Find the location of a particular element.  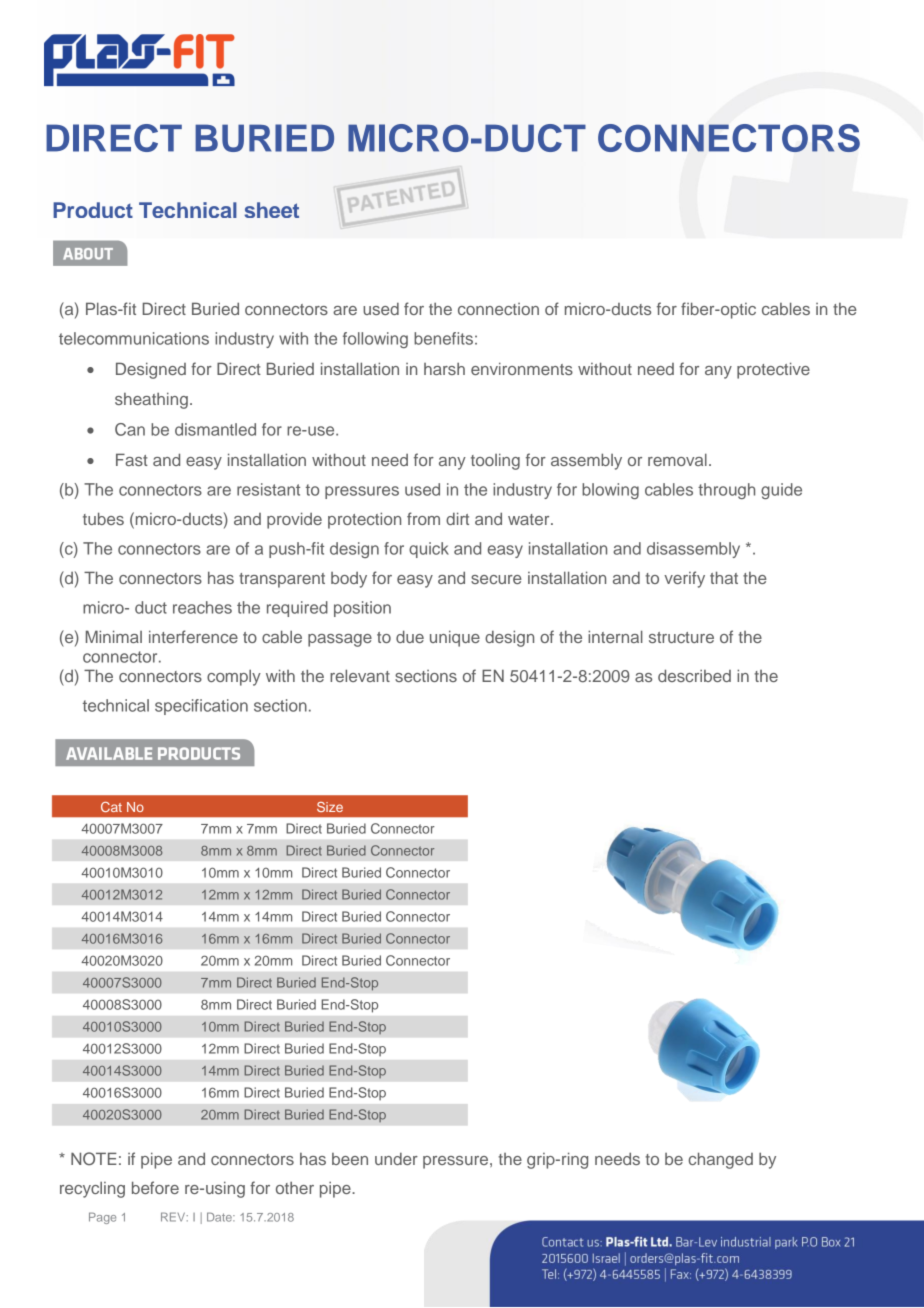

unique is located at coordinates (455, 638).
